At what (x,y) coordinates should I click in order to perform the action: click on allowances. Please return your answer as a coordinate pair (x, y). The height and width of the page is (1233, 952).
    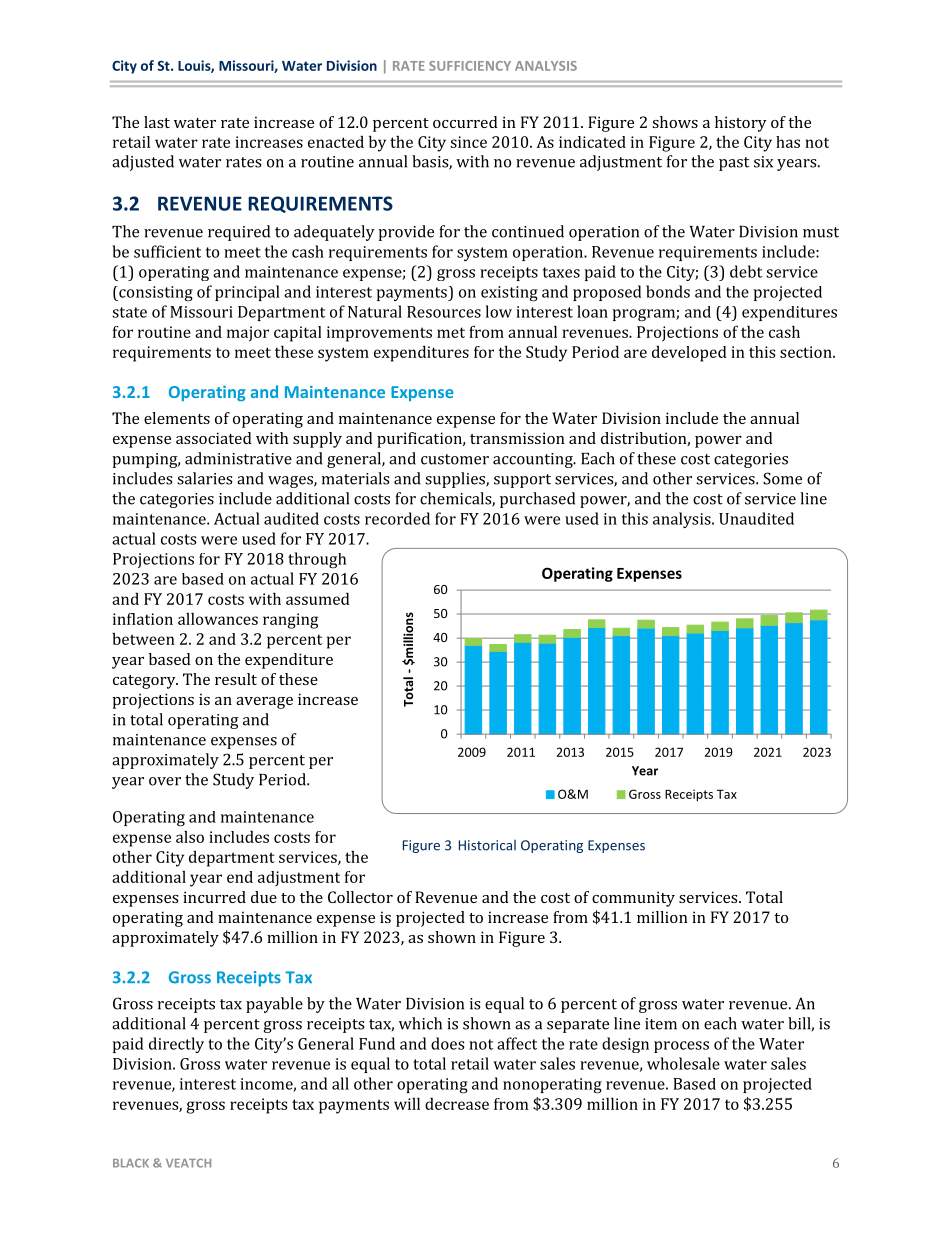
    Looking at the image, I should click on (218, 618).
